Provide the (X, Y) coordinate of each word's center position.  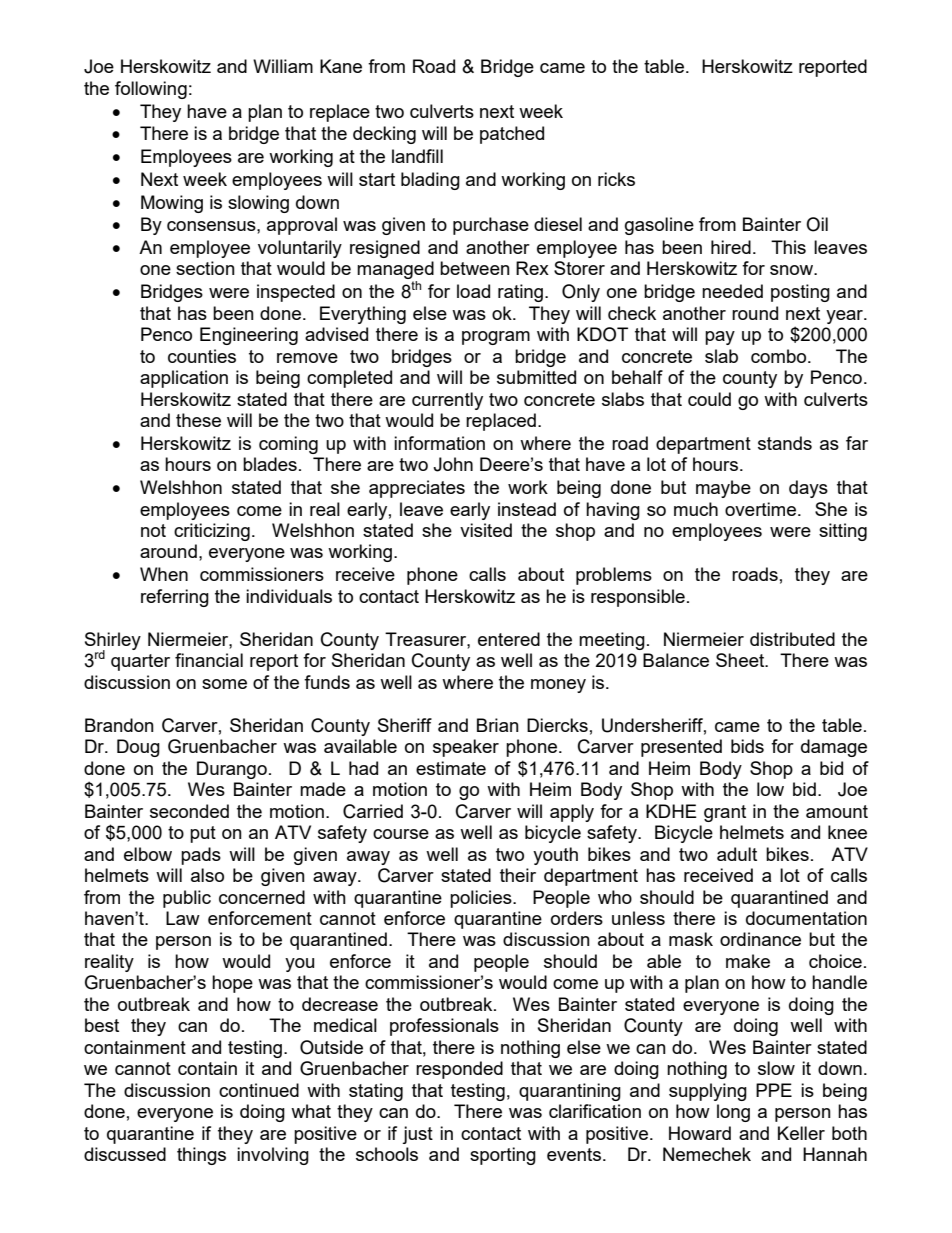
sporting (503, 1156)
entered (509, 639)
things (201, 1156)
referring (175, 598)
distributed (792, 639)
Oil (817, 224)
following (151, 90)
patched (512, 135)
